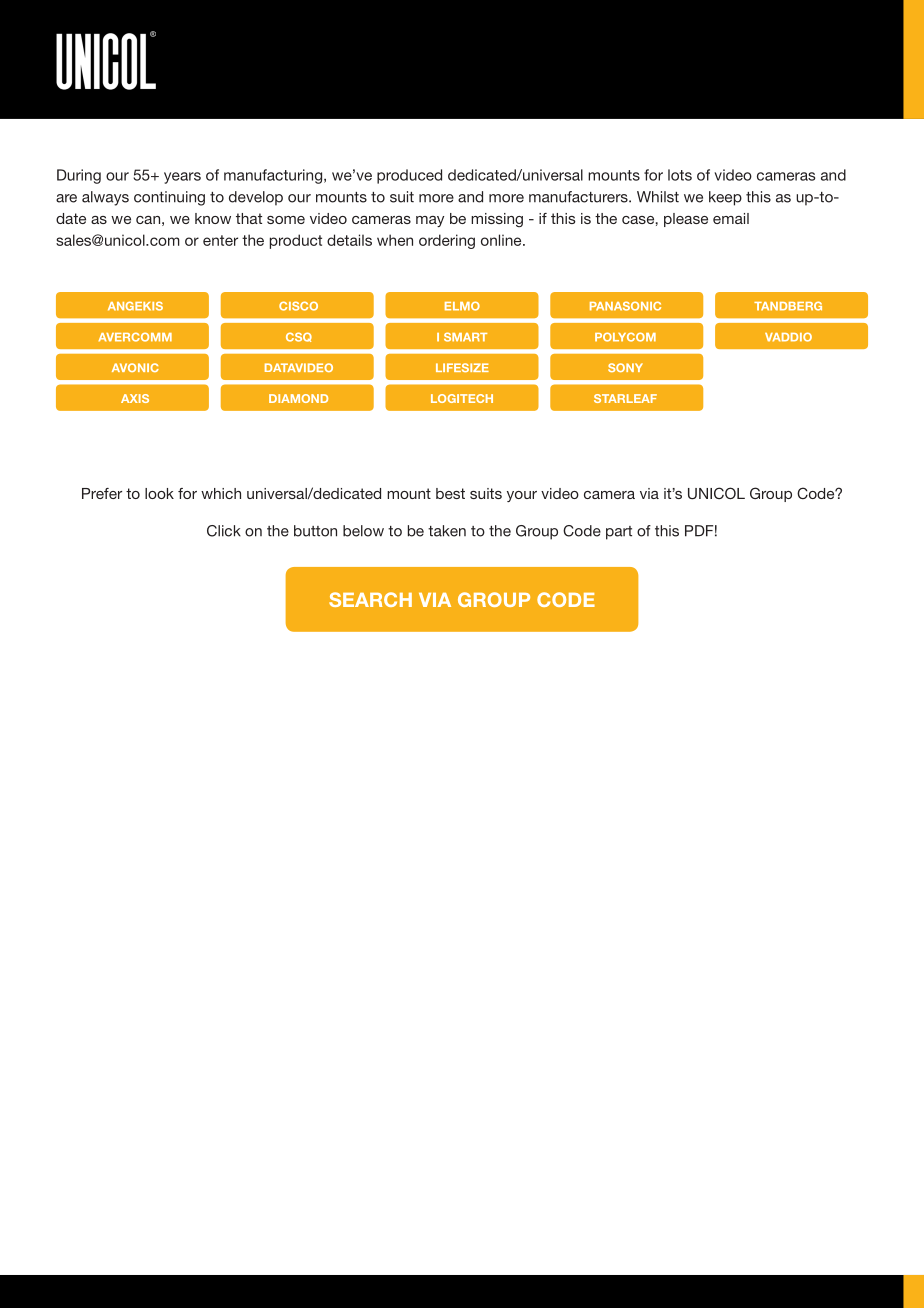  I want to click on Click, so click(224, 531).
